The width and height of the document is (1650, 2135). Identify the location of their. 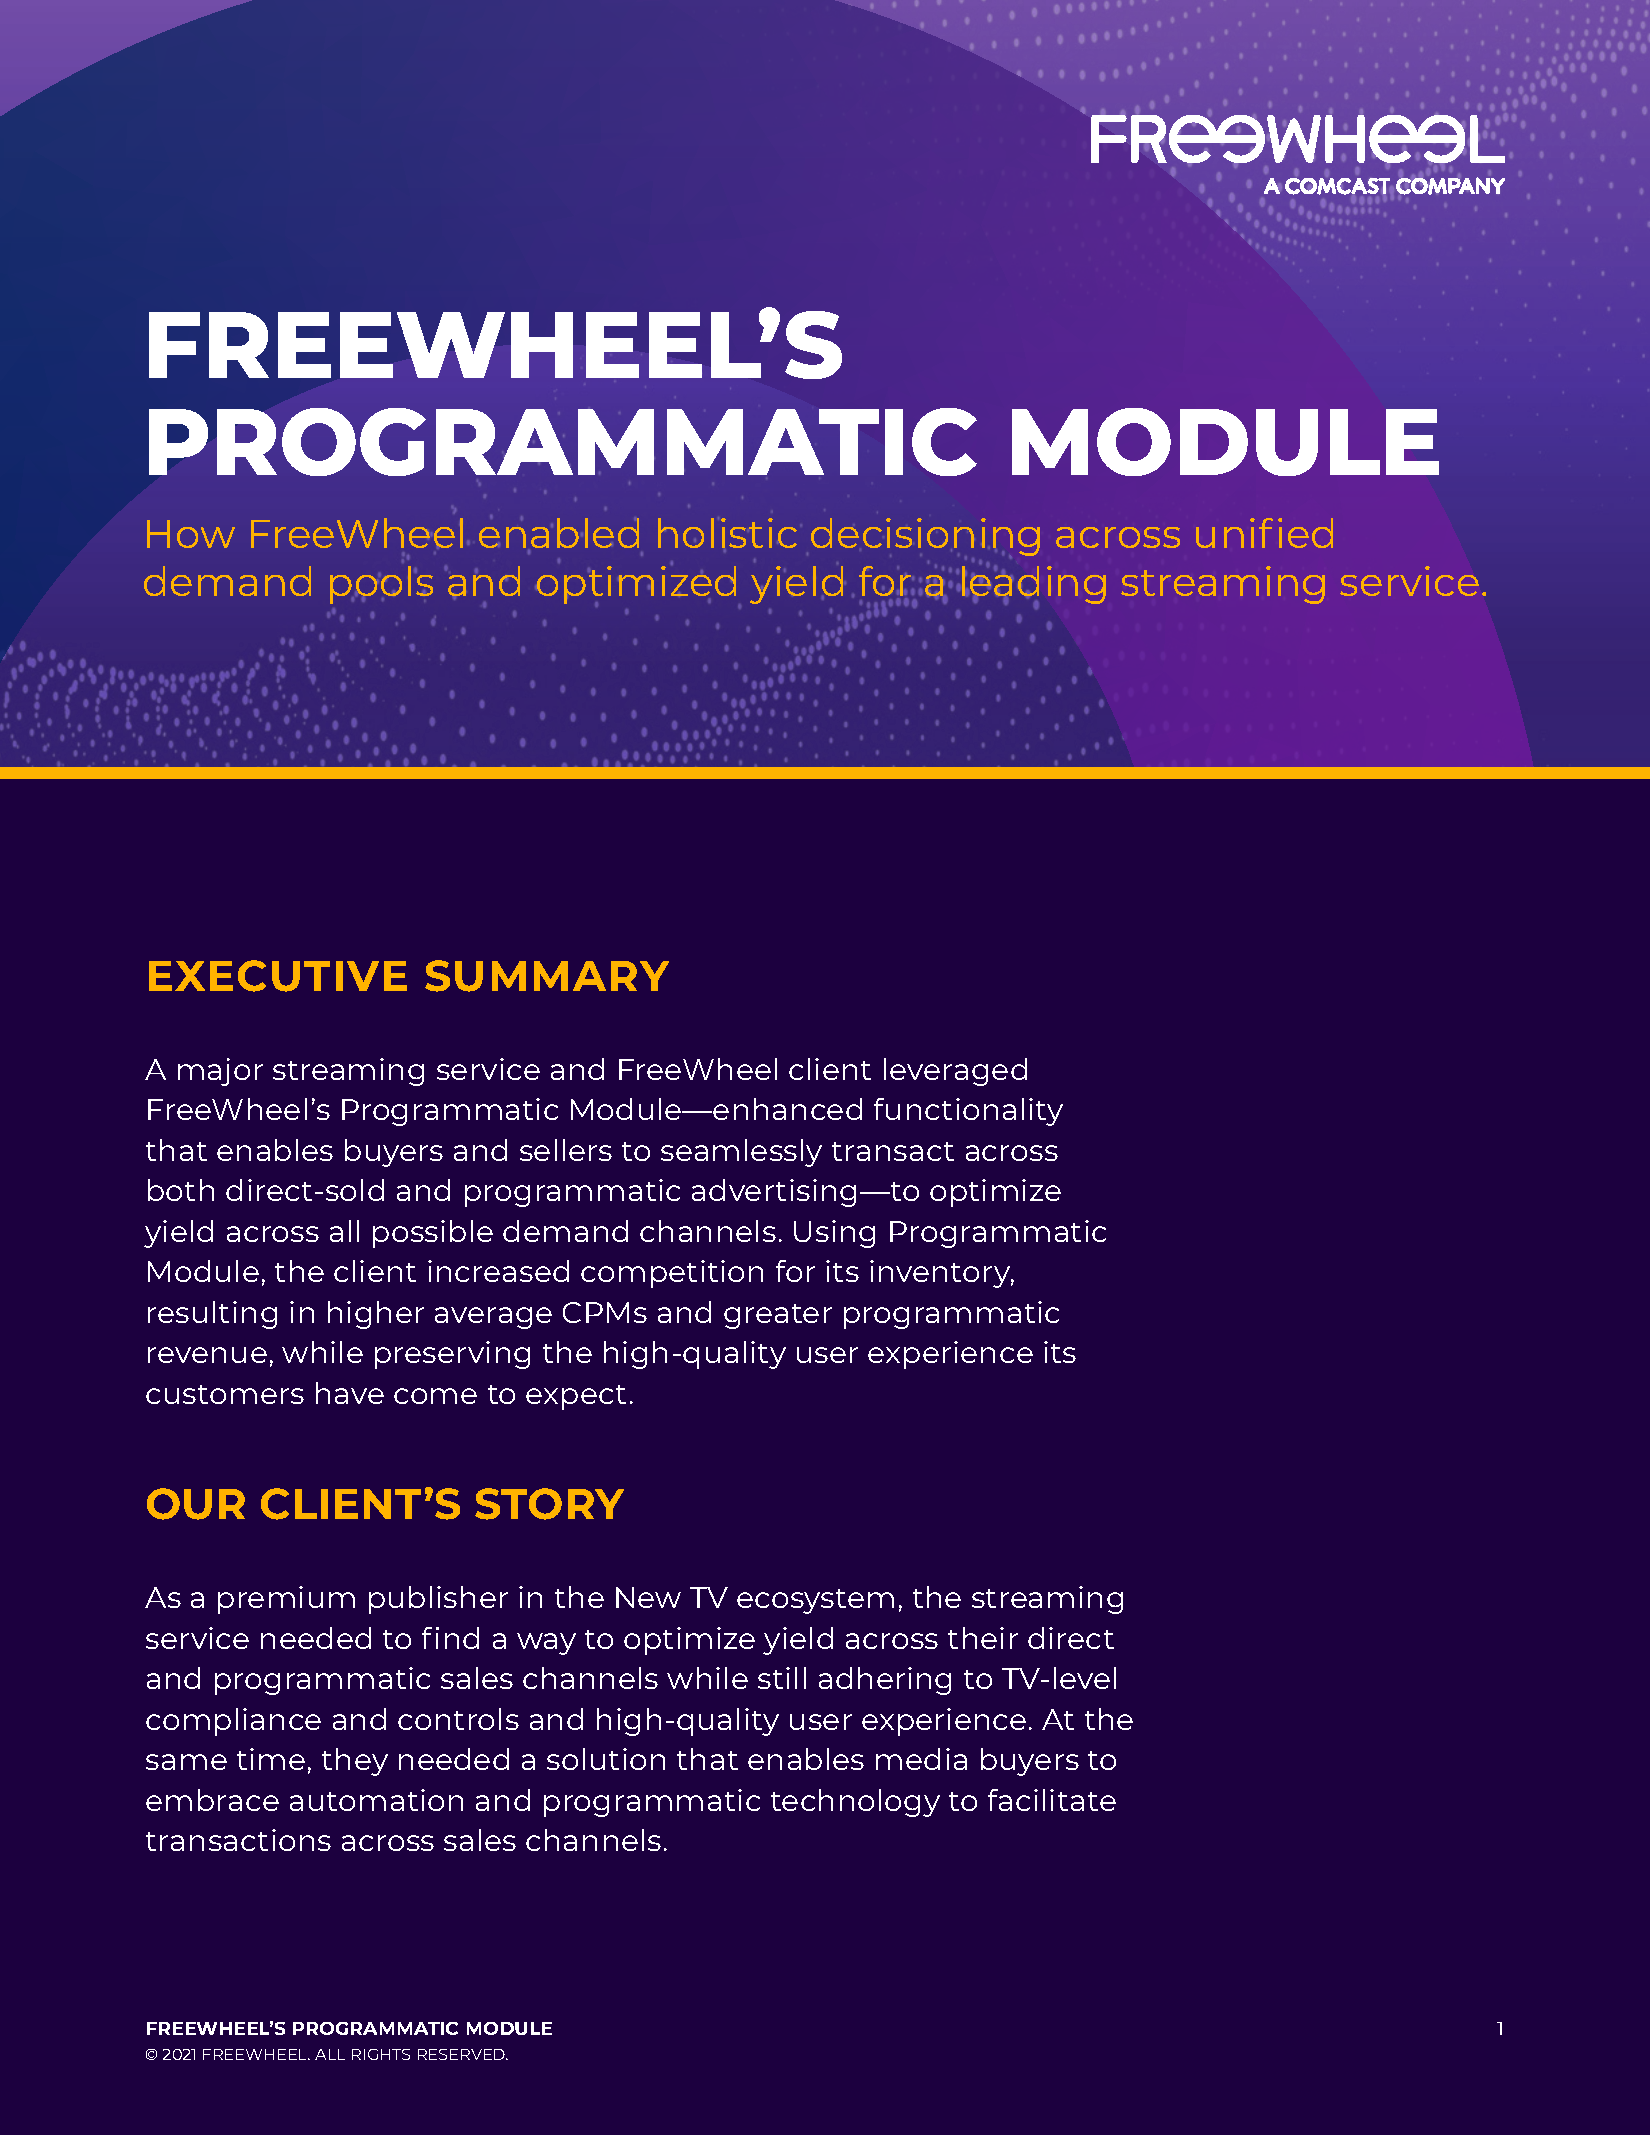
(983, 1638).
